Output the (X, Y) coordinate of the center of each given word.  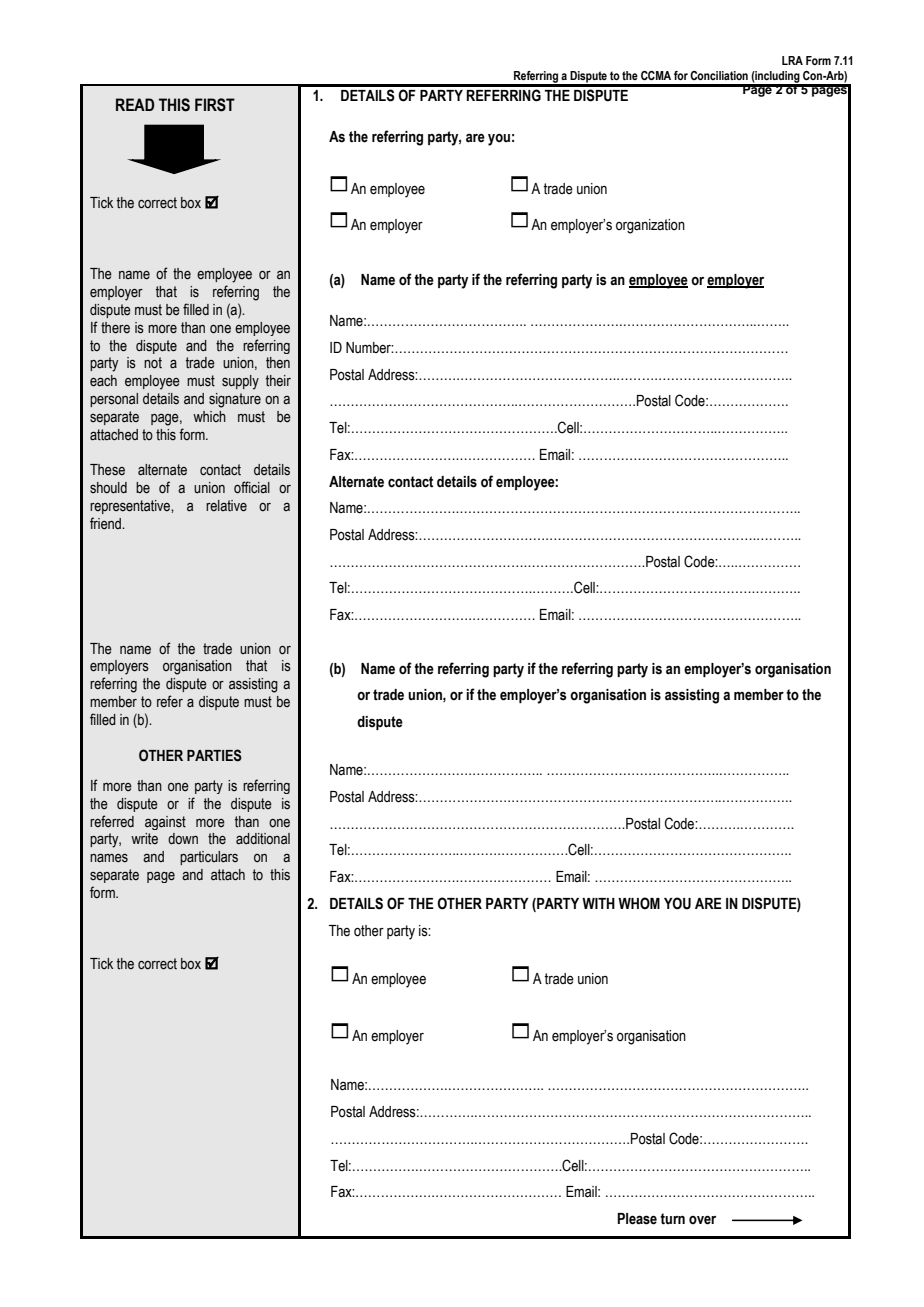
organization (650, 226)
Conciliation (719, 75)
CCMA (656, 75)
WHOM (639, 903)
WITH (598, 903)
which (209, 416)
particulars (209, 858)
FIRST (215, 105)
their (278, 381)
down (183, 838)
